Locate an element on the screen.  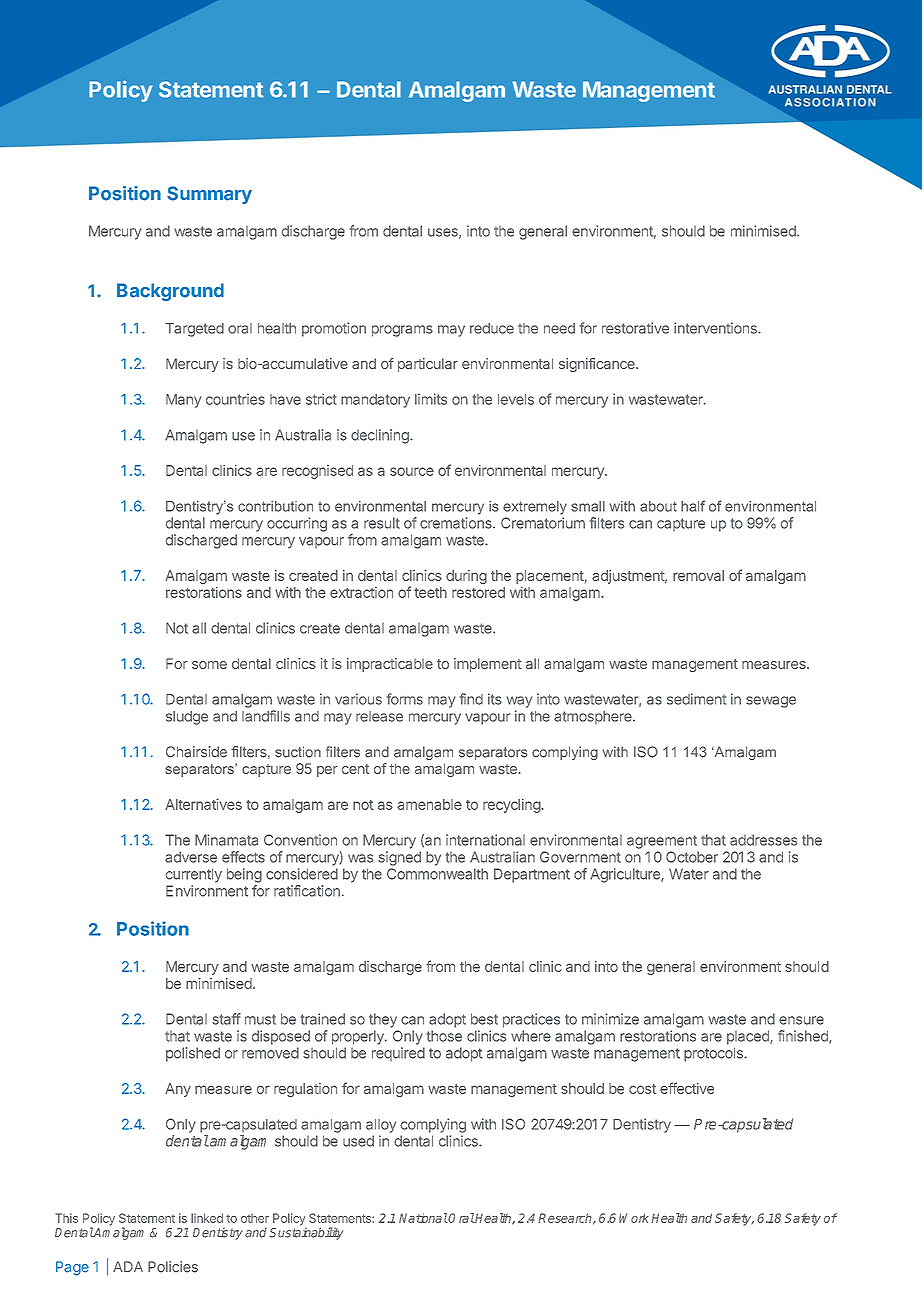
half is located at coordinates (693, 506).
